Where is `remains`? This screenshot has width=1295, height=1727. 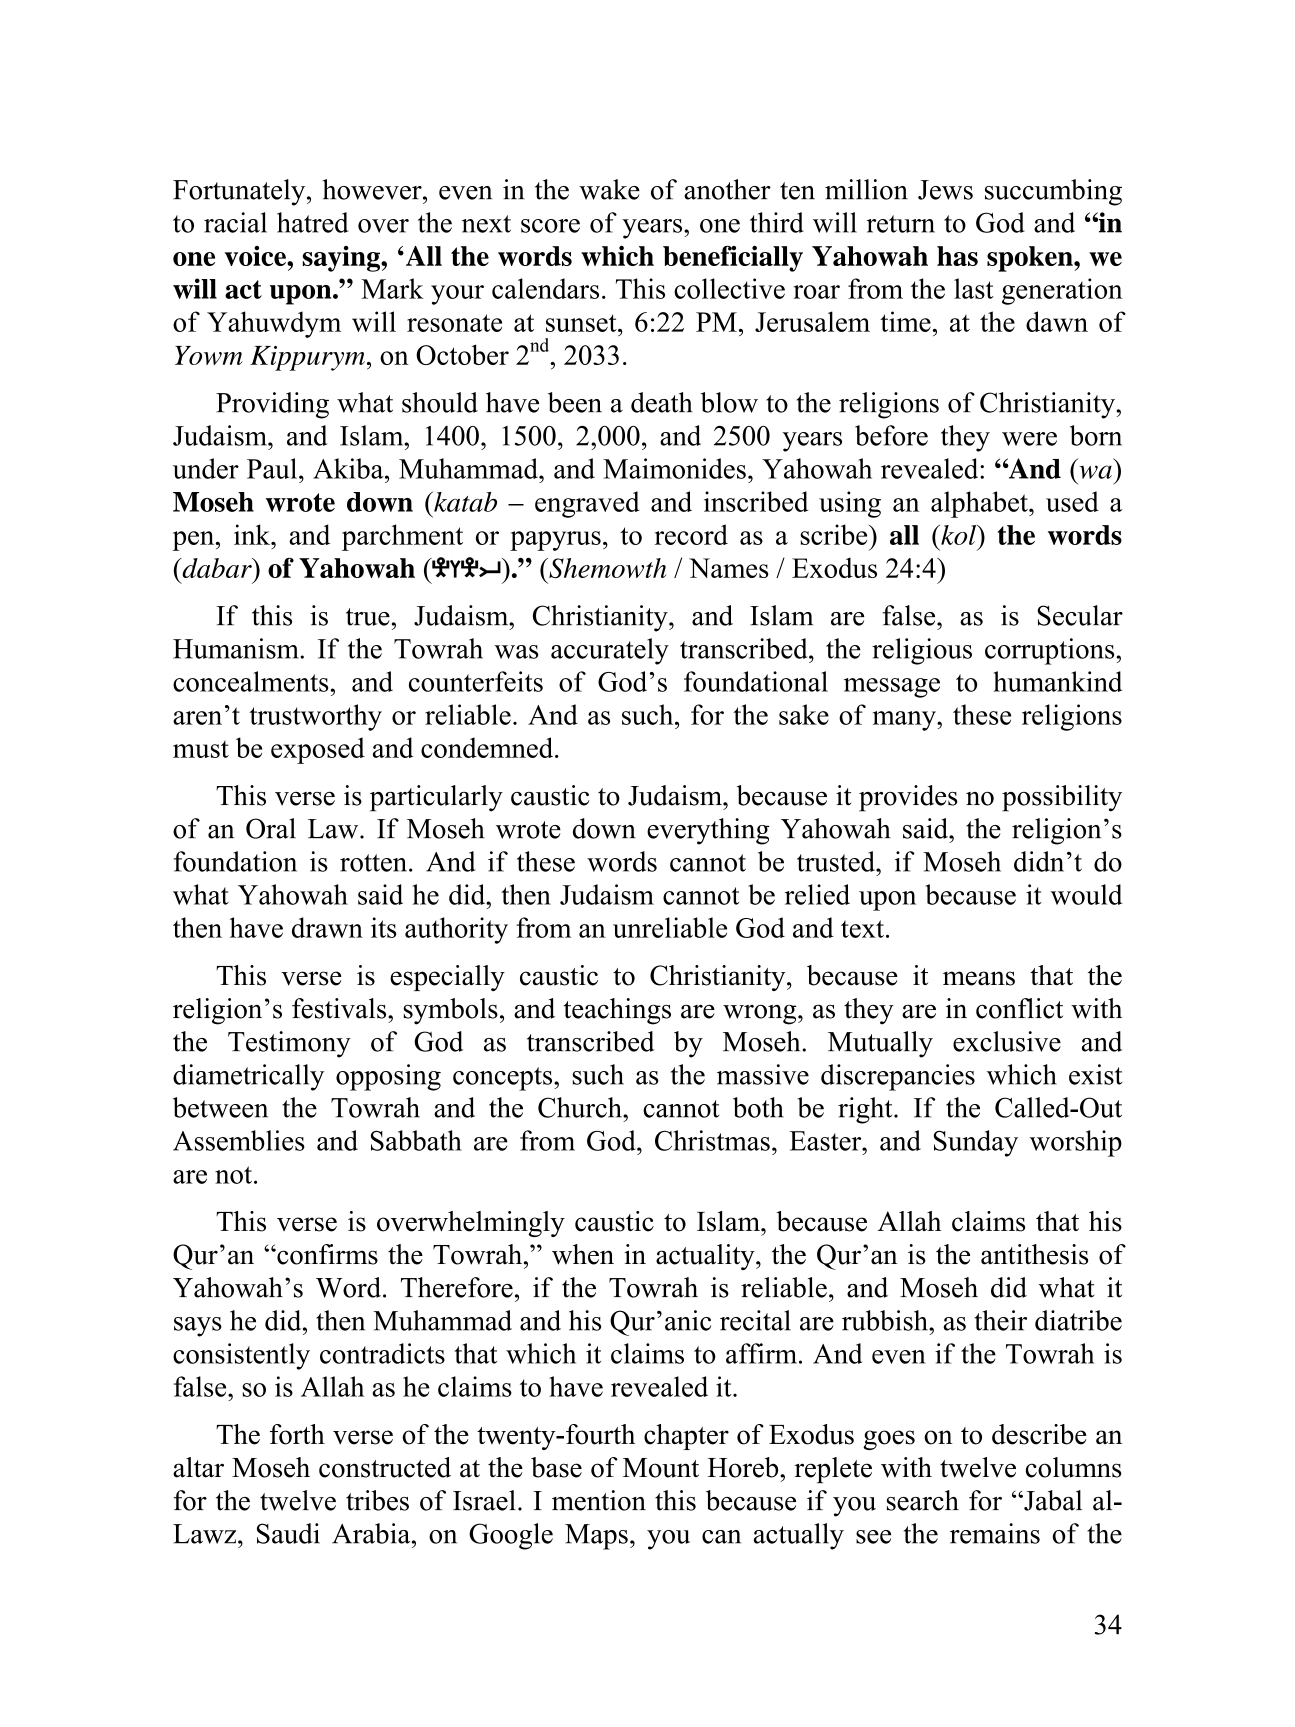
remains is located at coordinates (995, 1533).
